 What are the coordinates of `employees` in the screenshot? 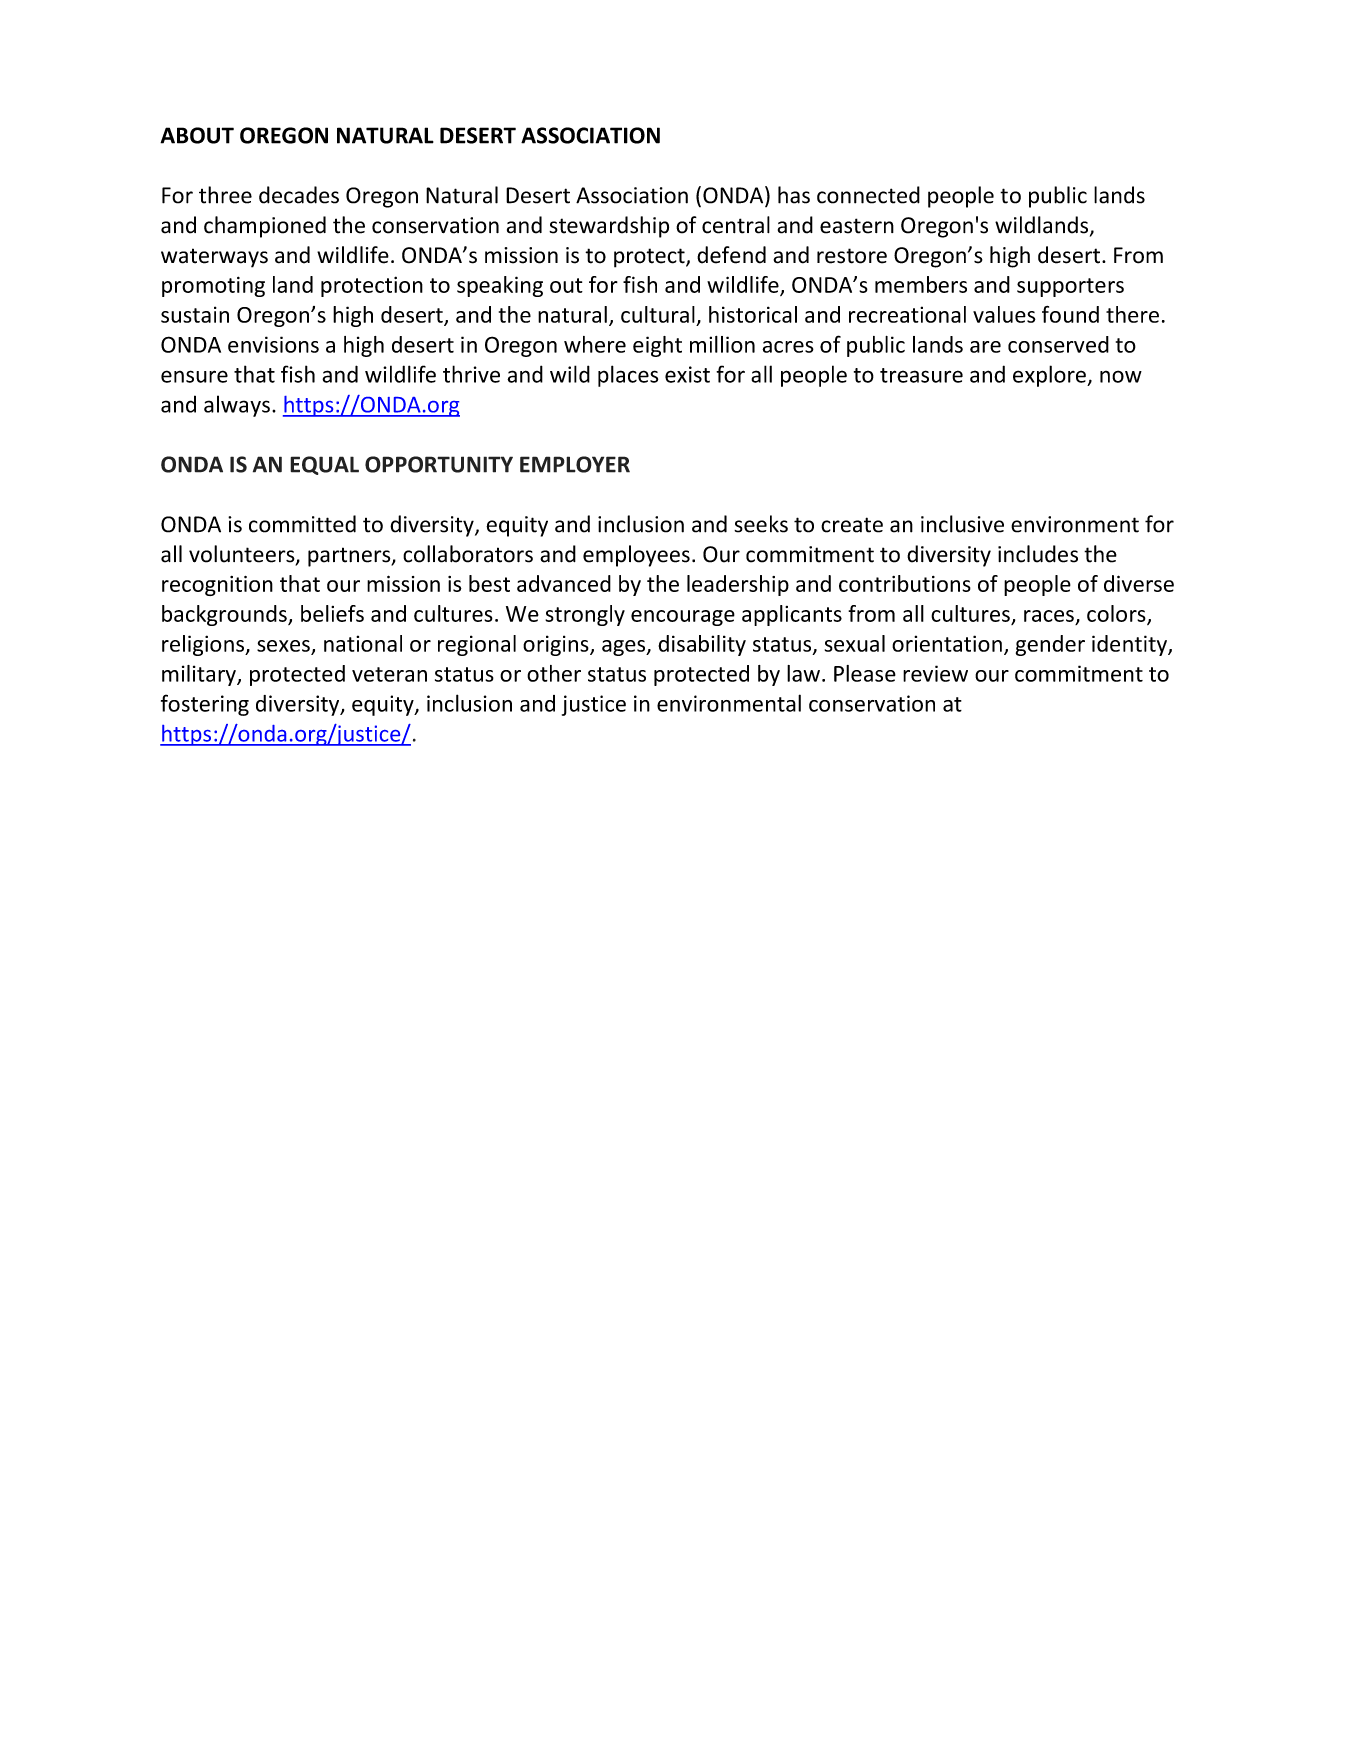 It's located at (636, 556).
